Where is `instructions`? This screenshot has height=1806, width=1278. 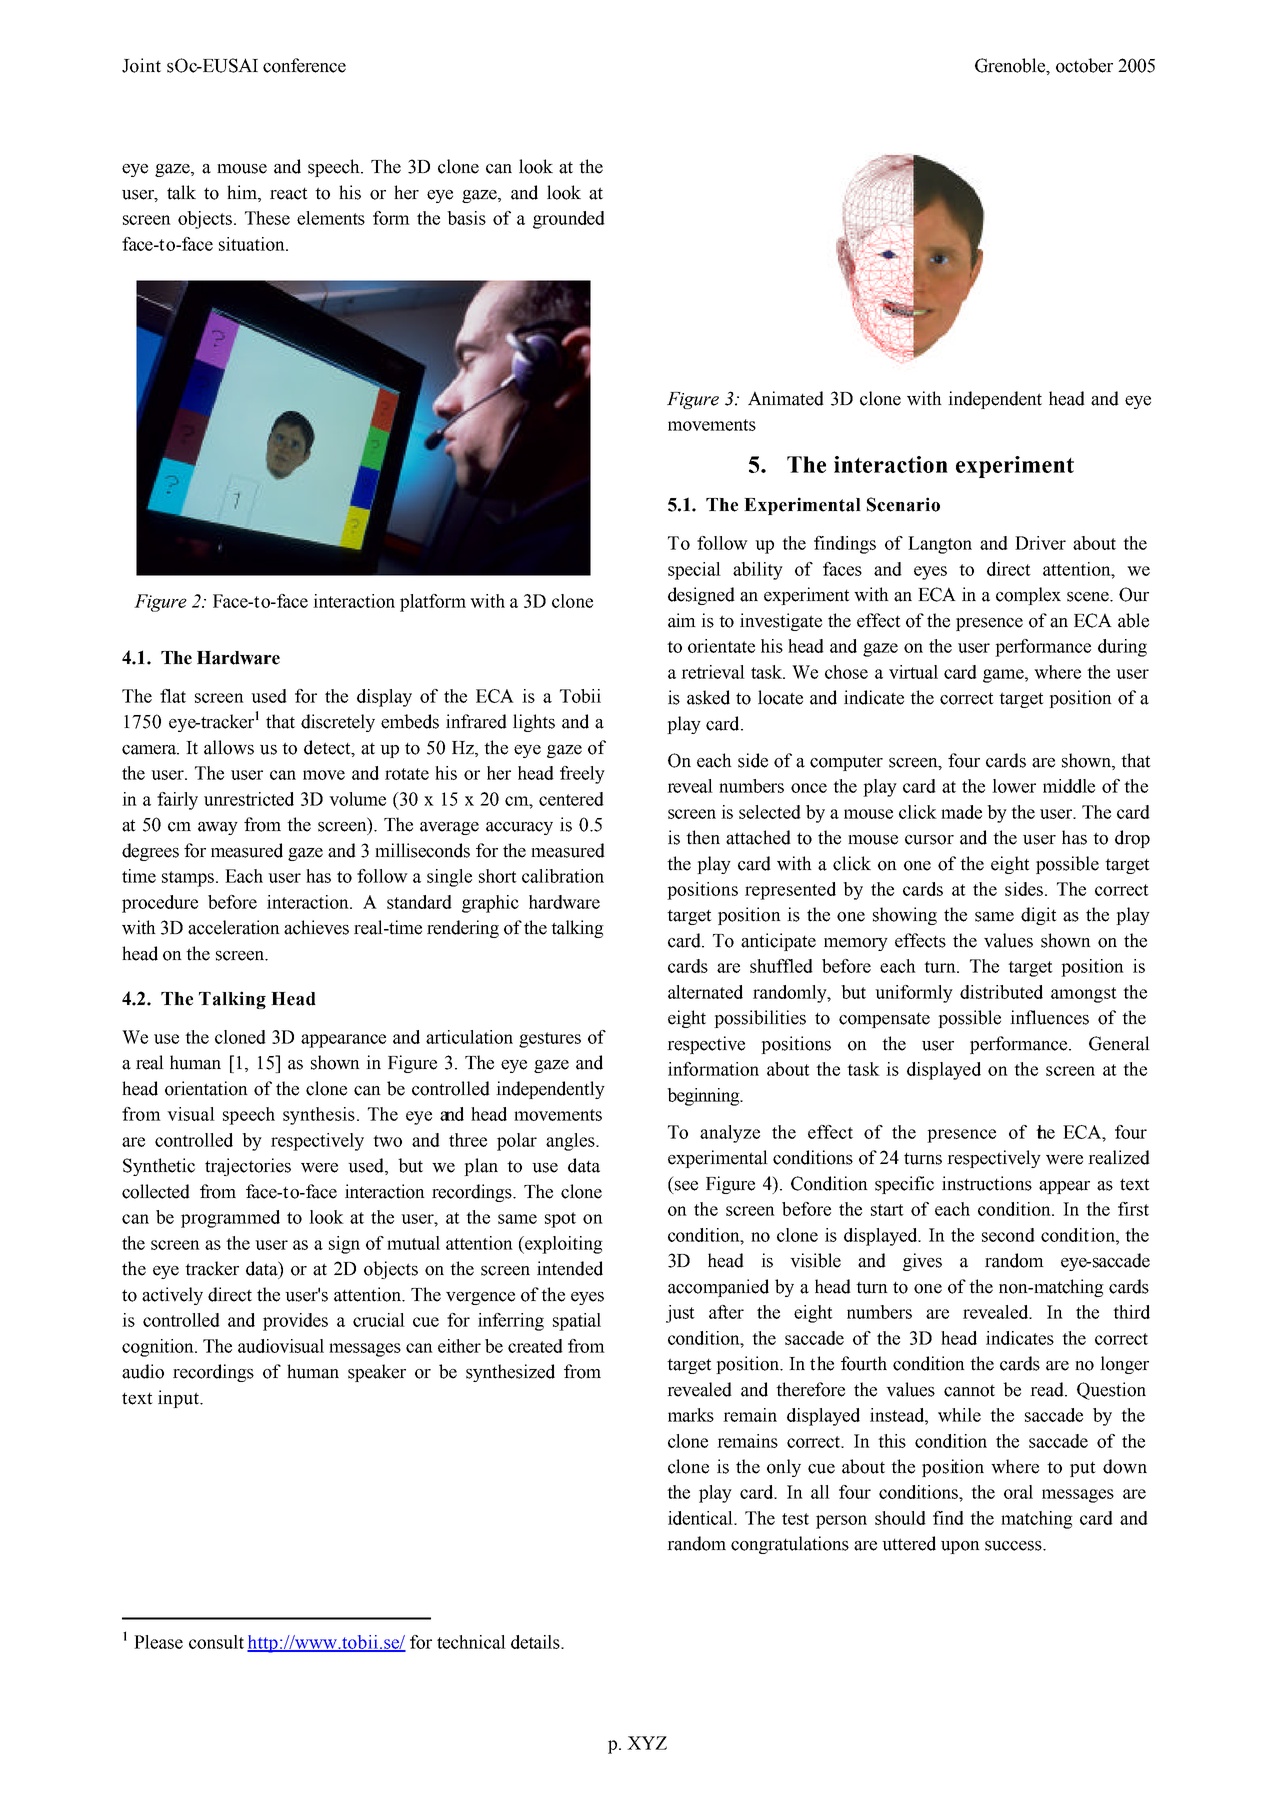 instructions is located at coordinates (987, 1183).
